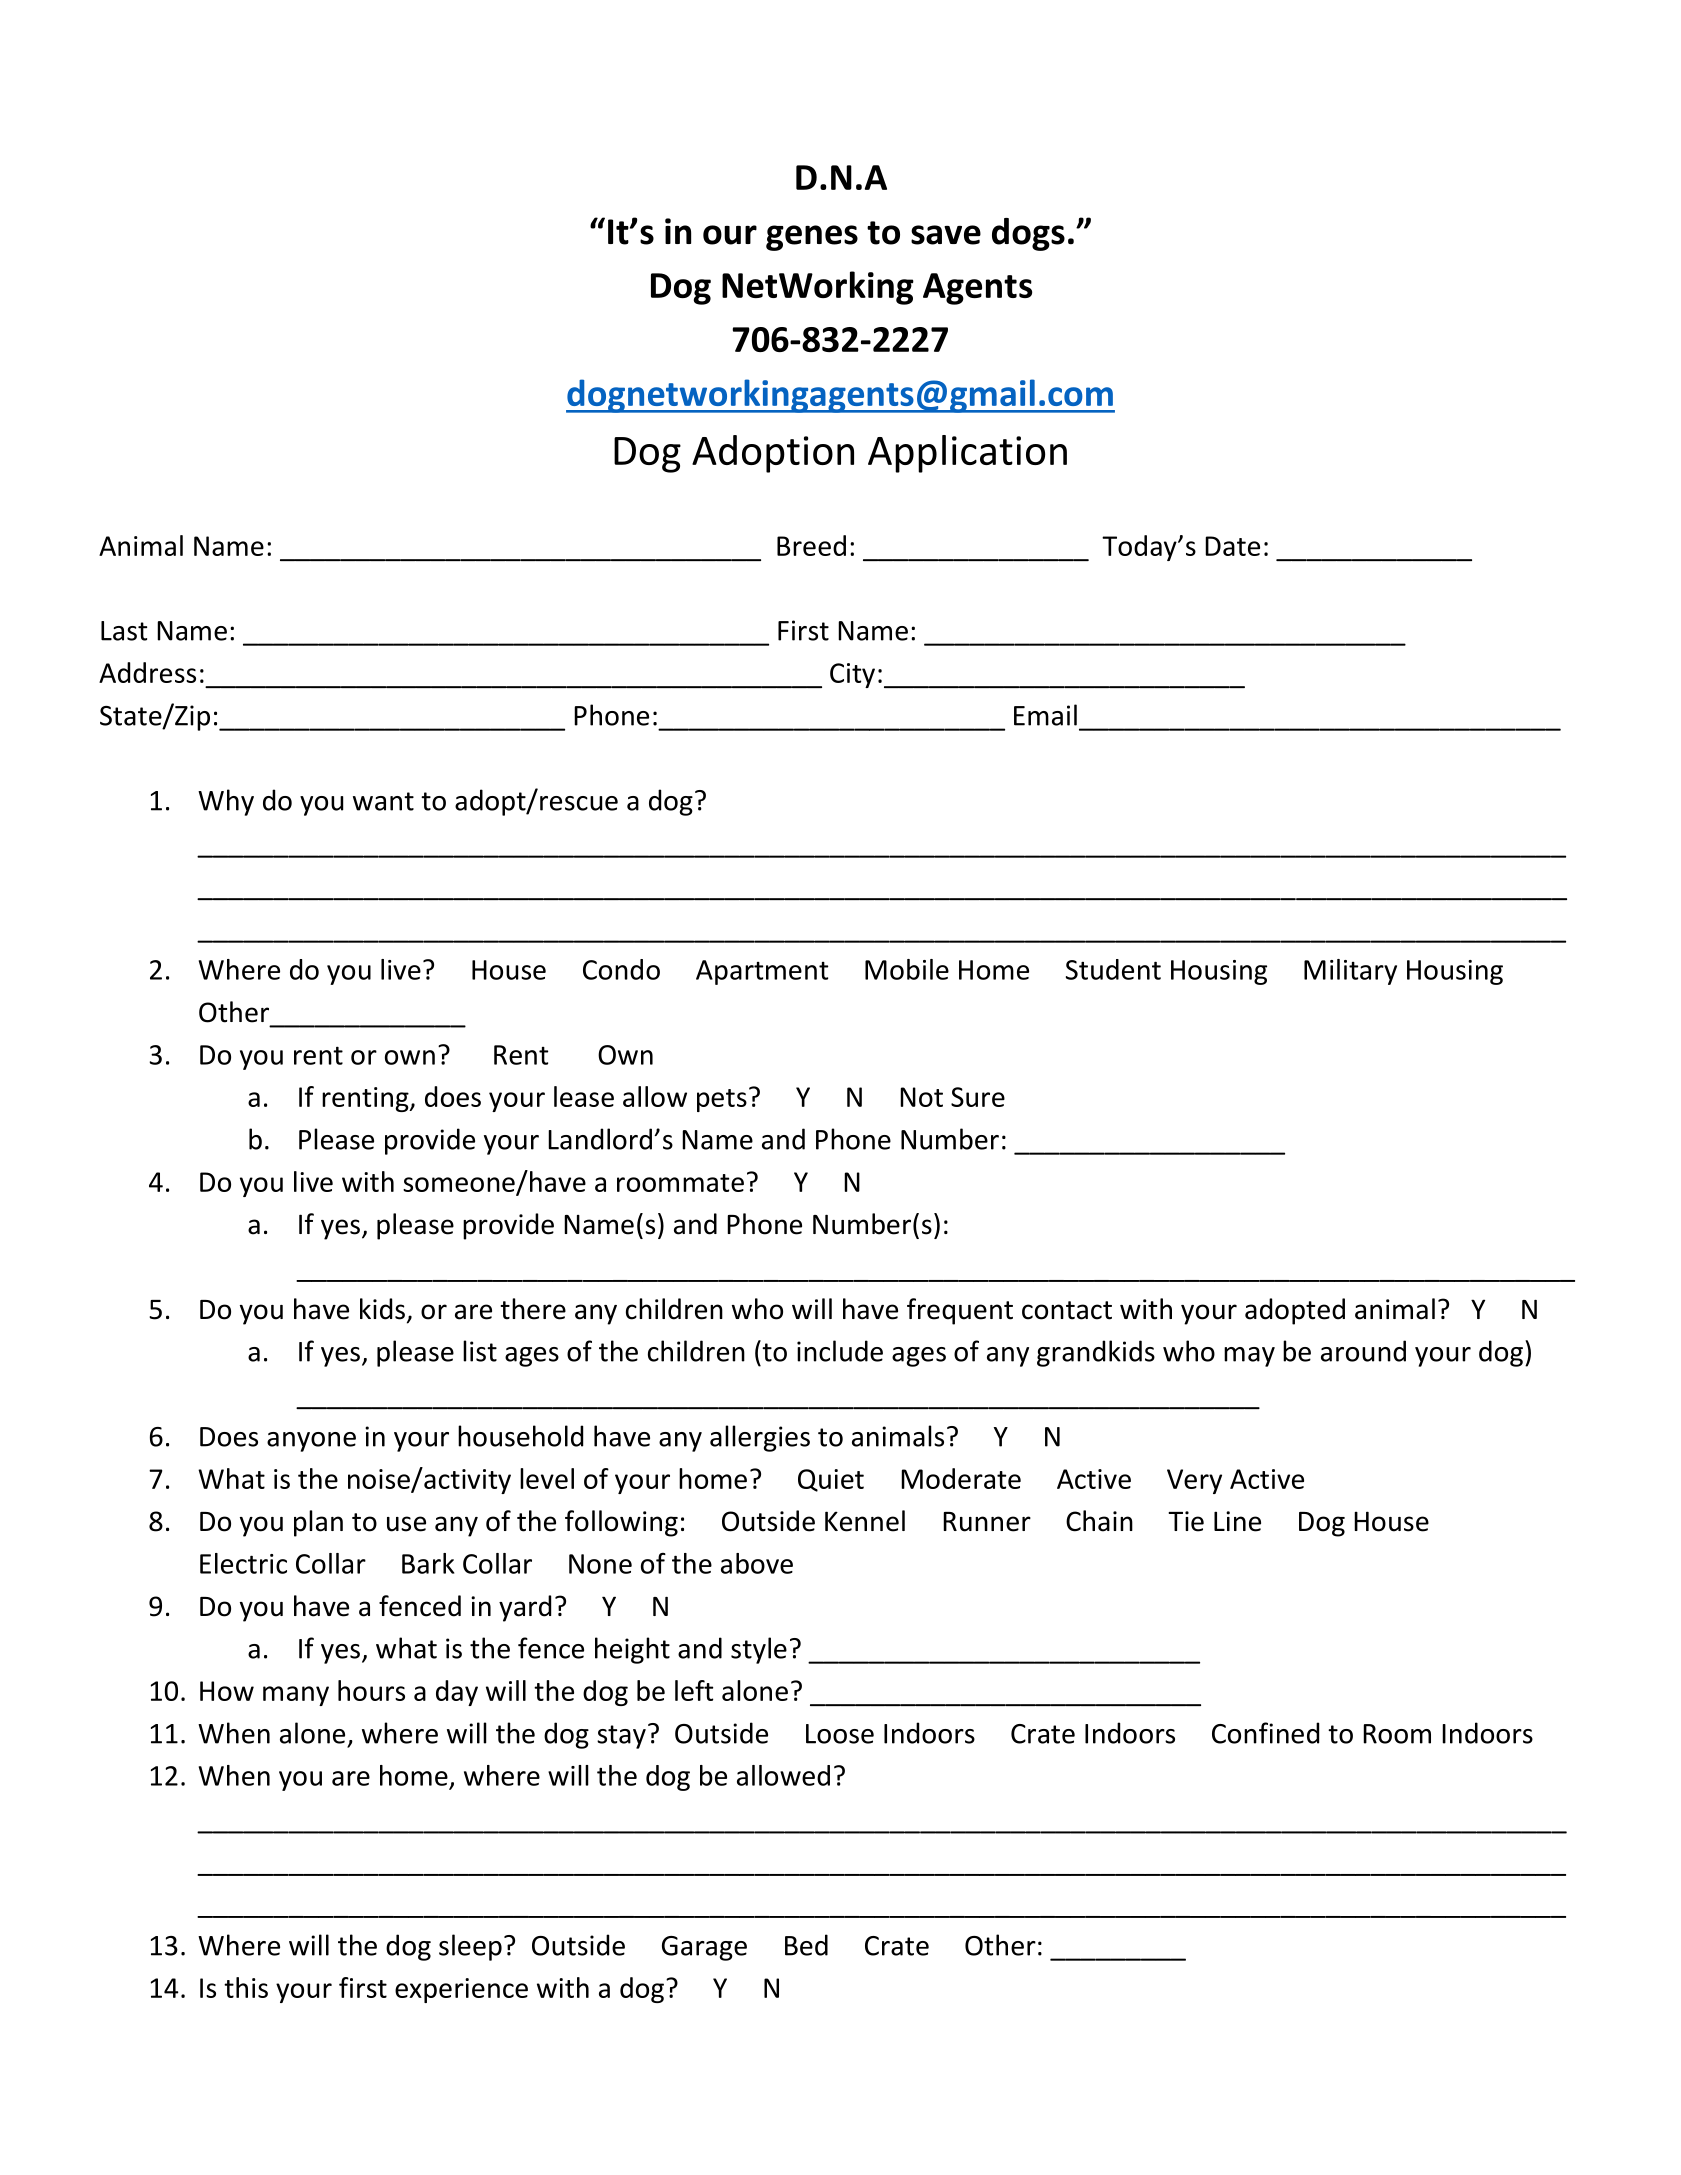 The height and width of the screenshot is (2175, 1681). I want to click on Confined, so click(1265, 1733).
